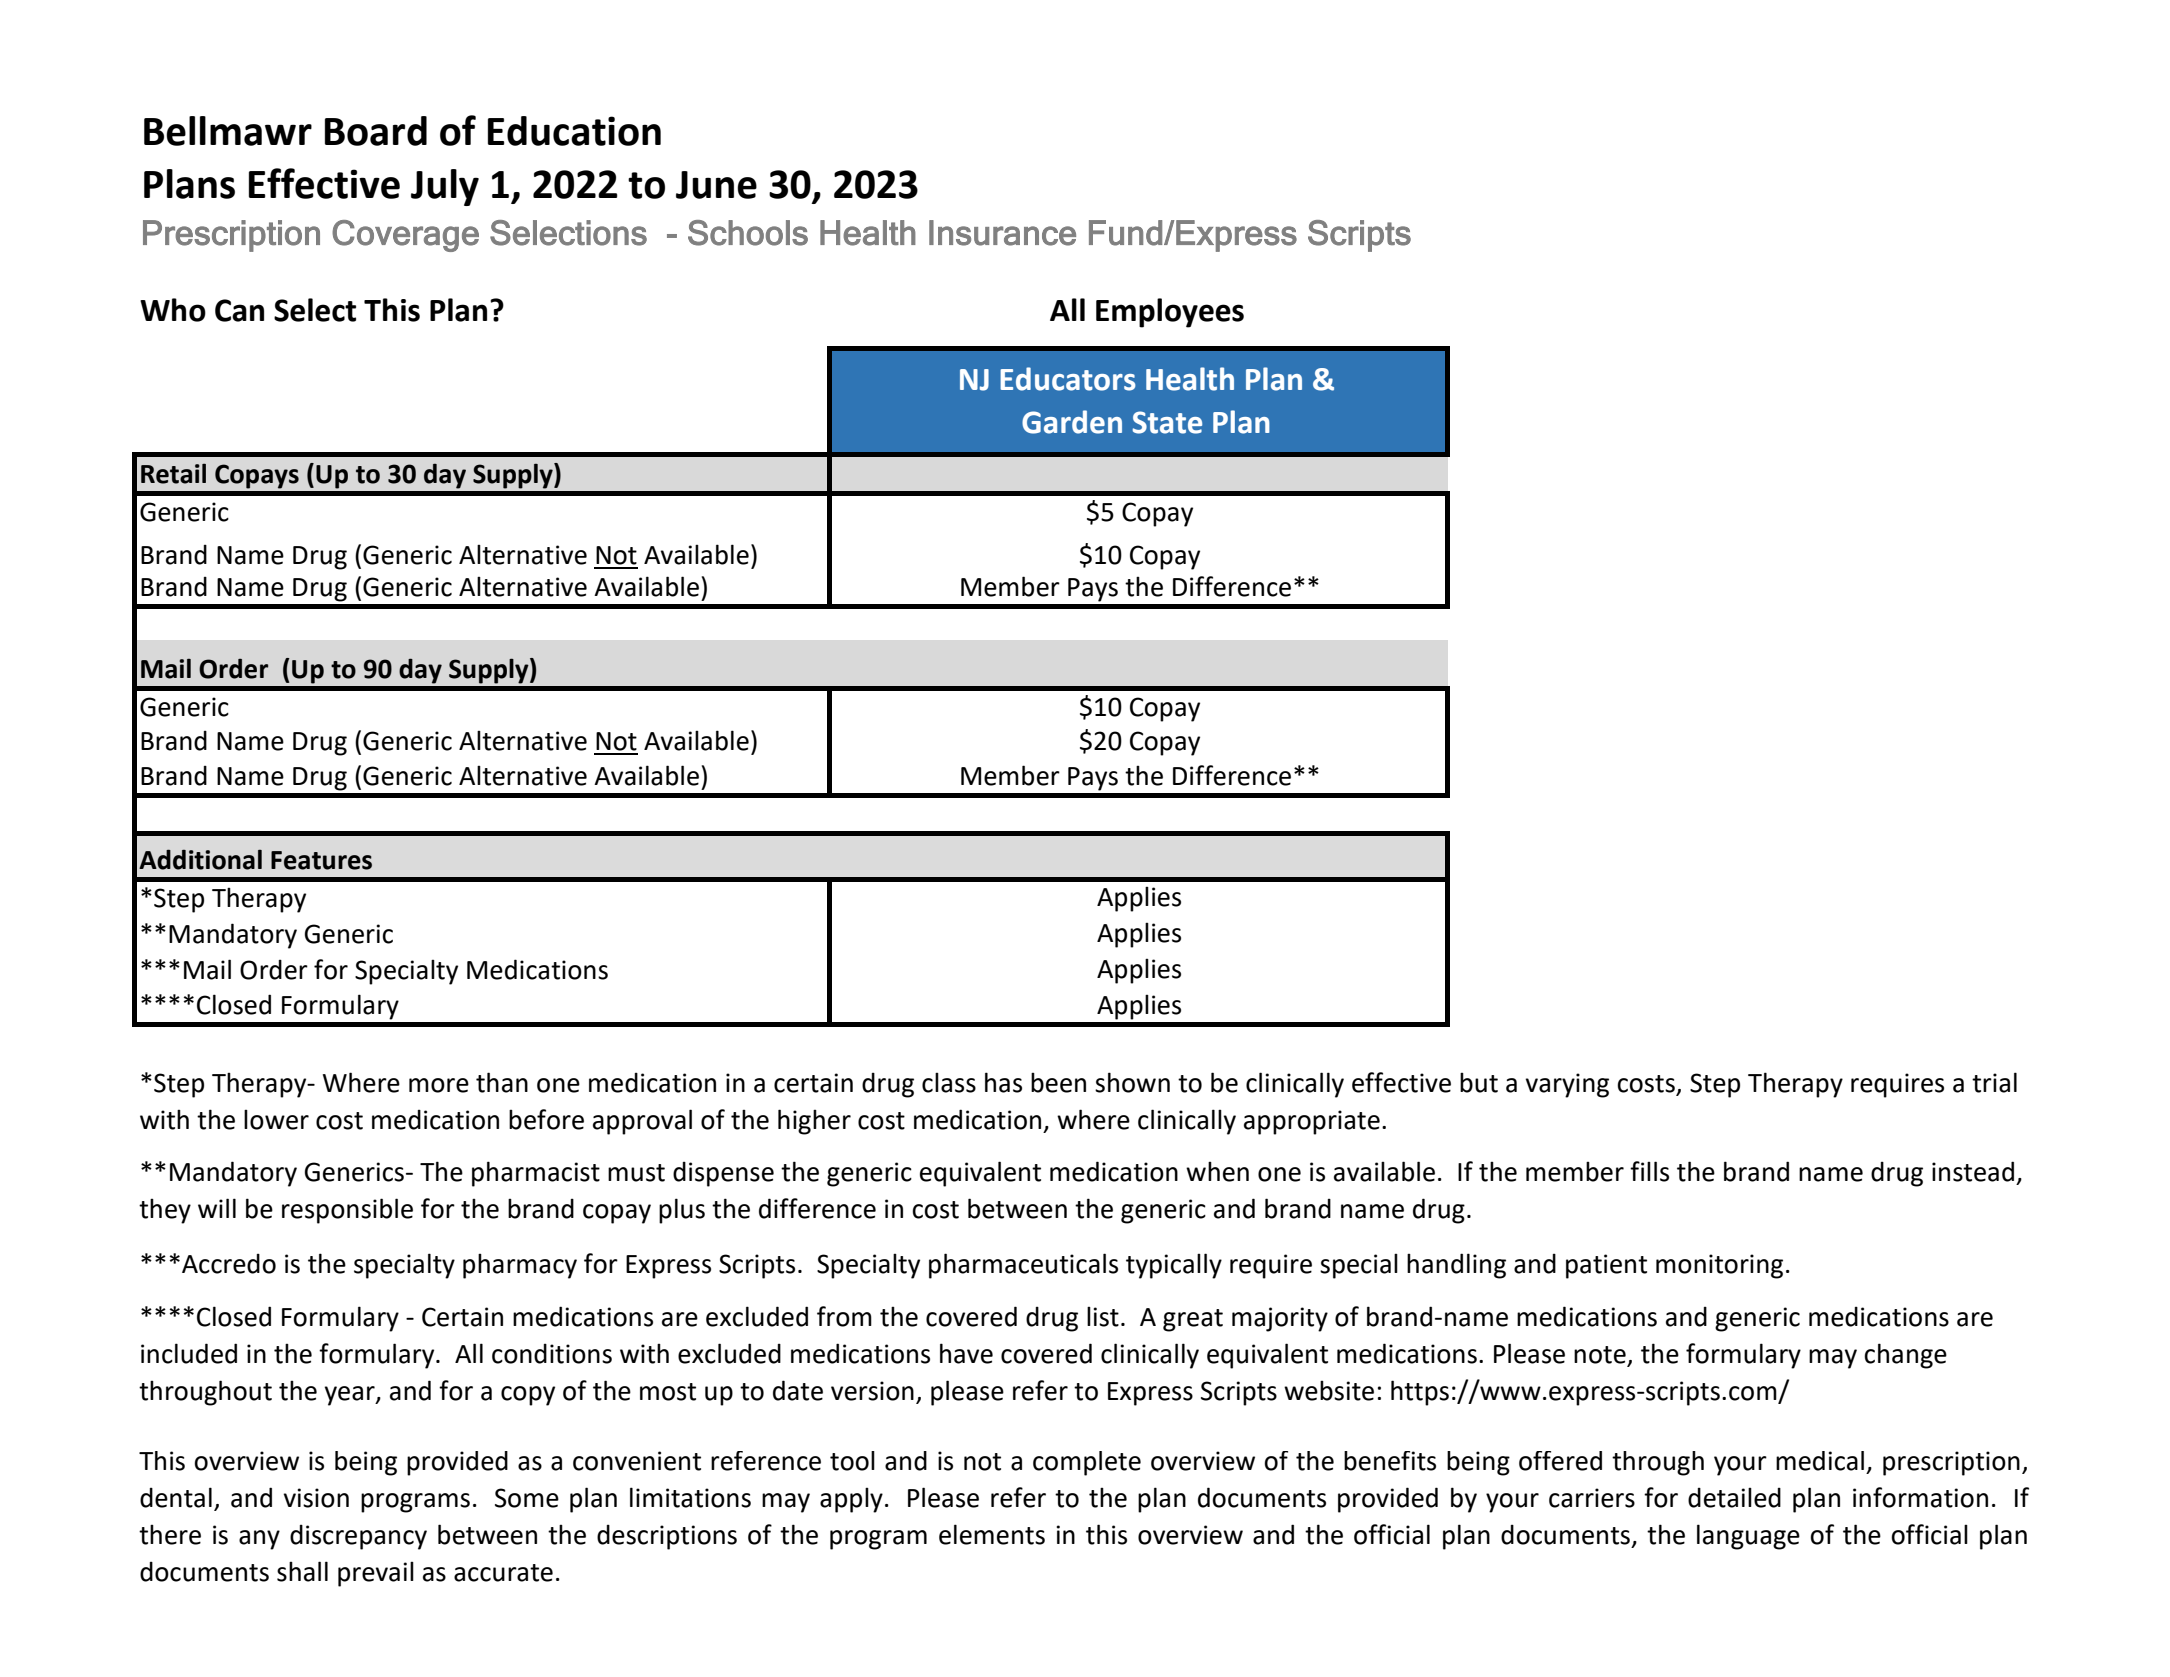  I want to click on July, so click(445, 187).
